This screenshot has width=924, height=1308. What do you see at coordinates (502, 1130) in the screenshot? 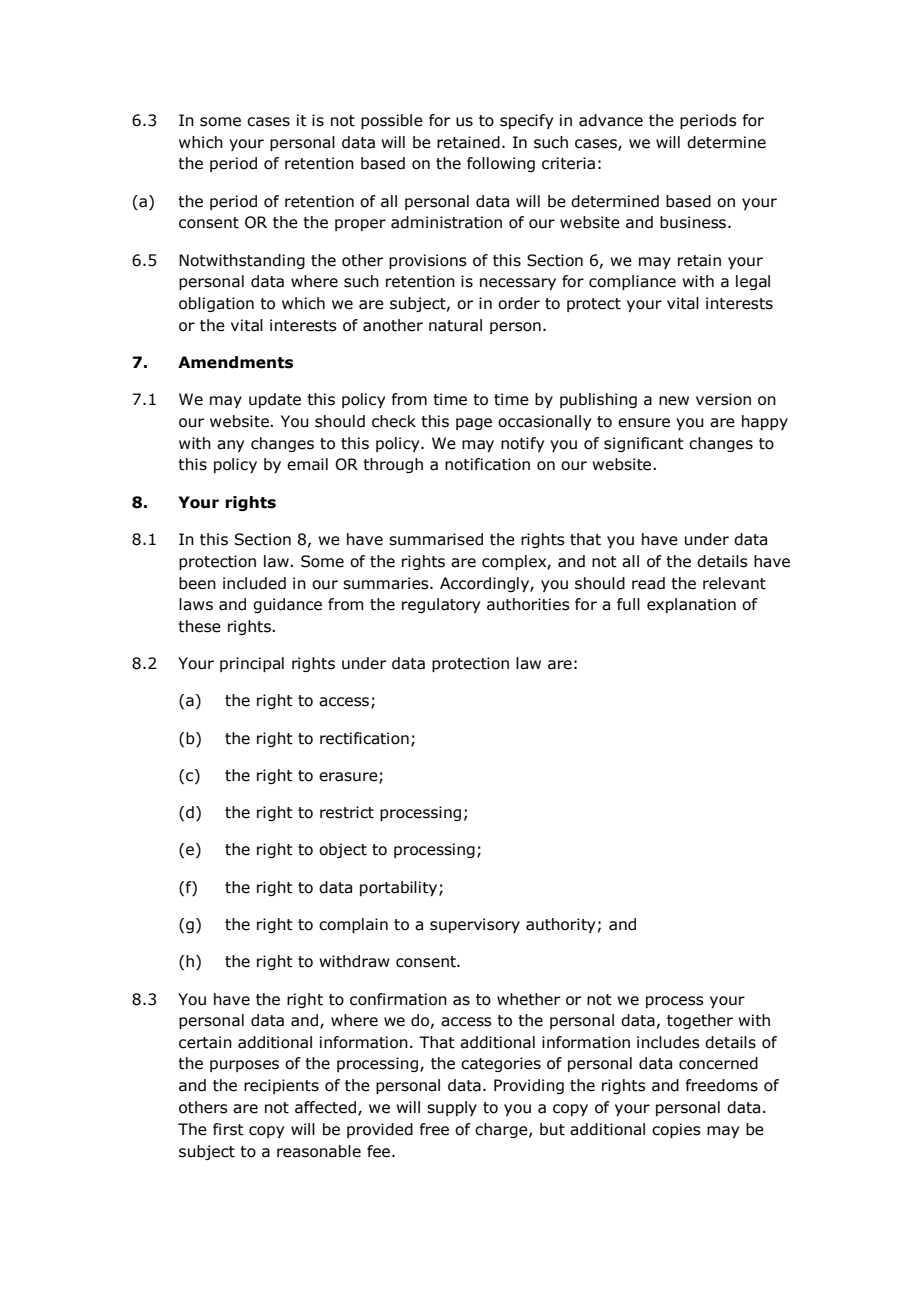
I see `charge` at bounding box center [502, 1130].
